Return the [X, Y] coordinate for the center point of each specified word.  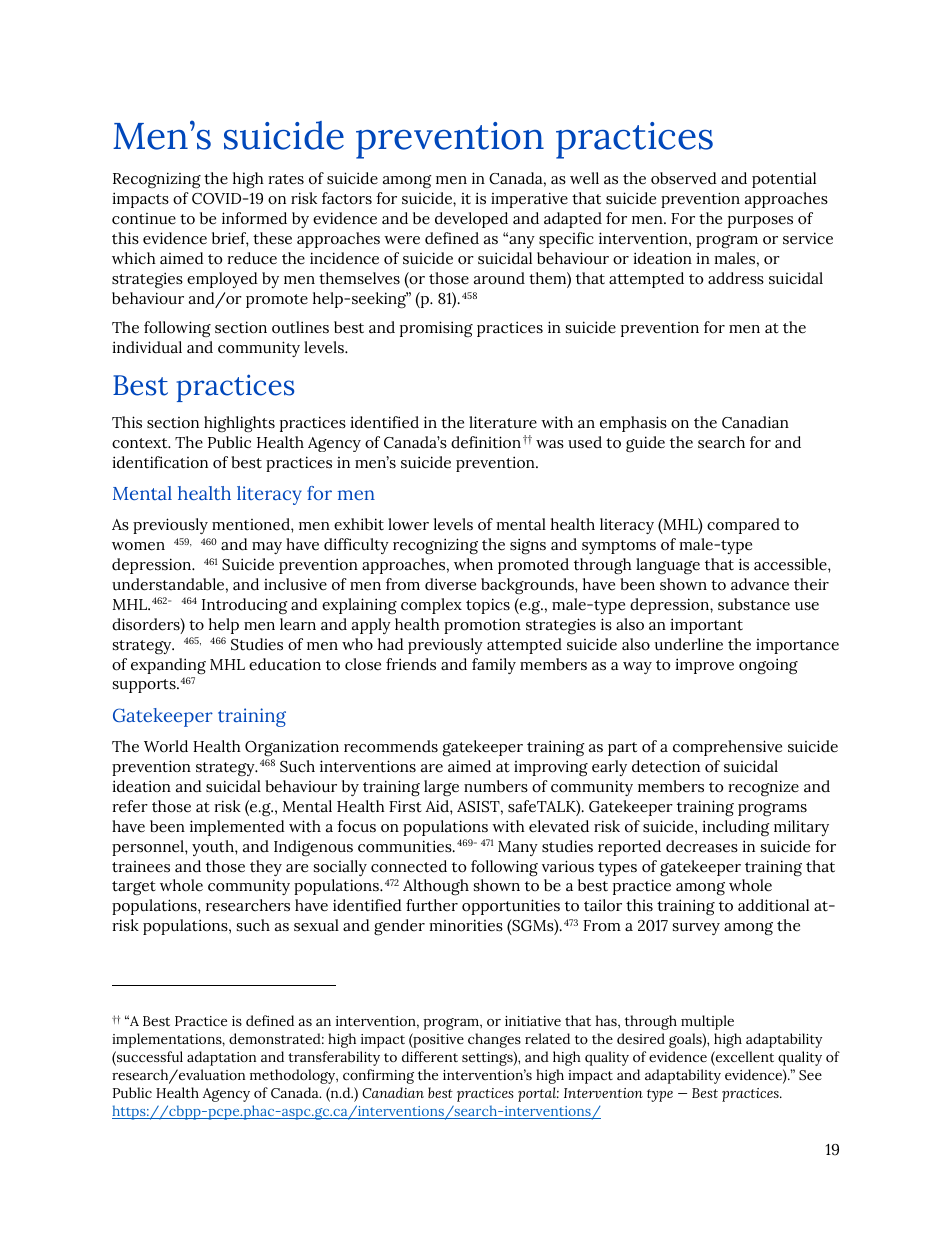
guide [645, 444]
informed [254, 218]
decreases [702, 846]
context [141, 443]
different [430, 1056]
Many [518, 848]
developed [471, 220]
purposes [760, 222]
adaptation [221, 1058]
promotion [482, 626]
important [706, 626]
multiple [707, 1022]
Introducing [245, 606]
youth [214, 848]
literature [503, 422]
